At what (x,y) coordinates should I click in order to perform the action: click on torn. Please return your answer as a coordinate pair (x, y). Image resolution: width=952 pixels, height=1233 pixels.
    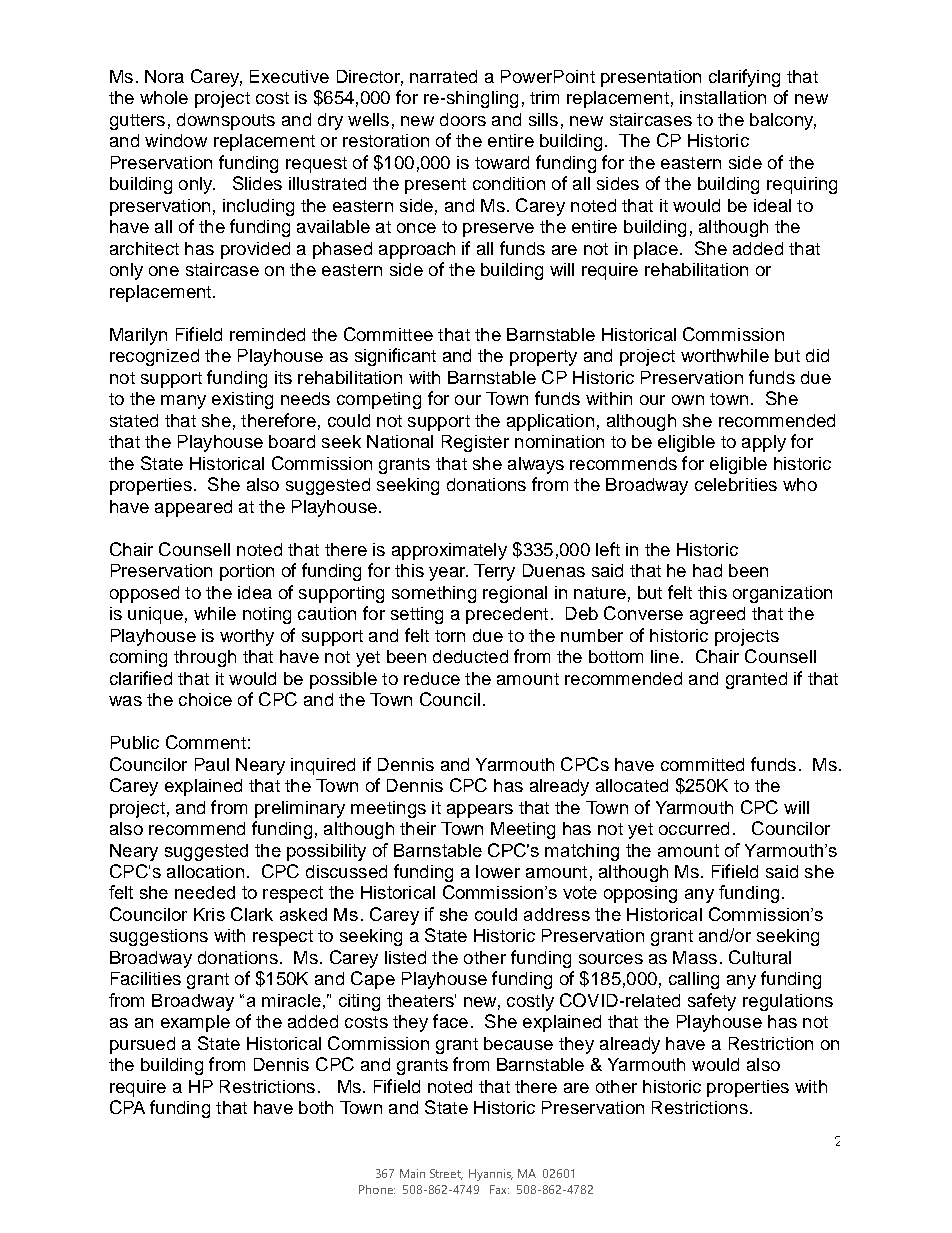
    Looking at the image, I should click on (450, 636).
